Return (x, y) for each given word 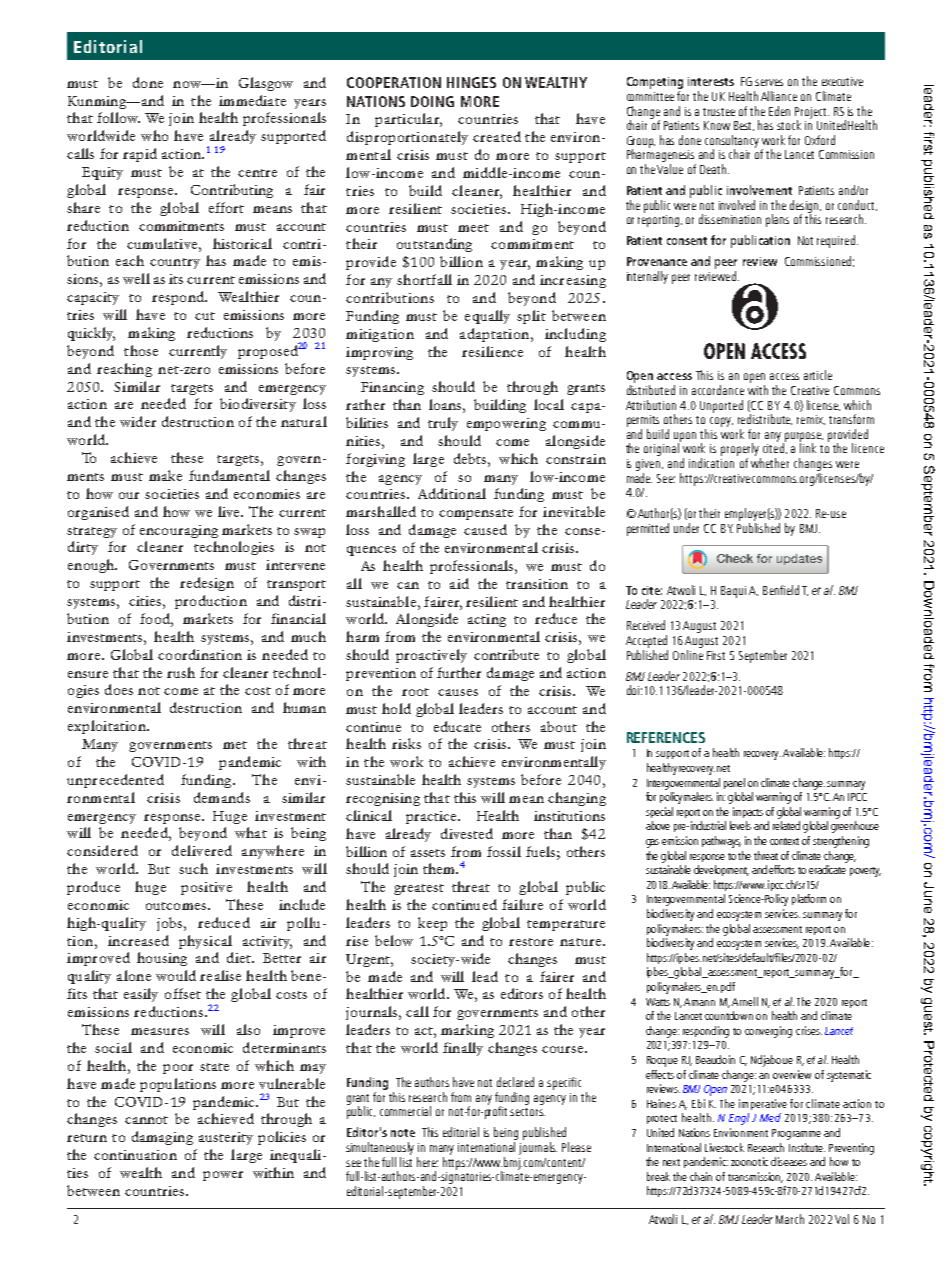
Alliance (779, 96)
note (403, 1133)
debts (471, 458)
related (786, 825)
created (497, 136)
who (154, 135)
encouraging (179, 531)
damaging (162, 1138)
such (193, 868)
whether (770, 463)
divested (467, 833)
